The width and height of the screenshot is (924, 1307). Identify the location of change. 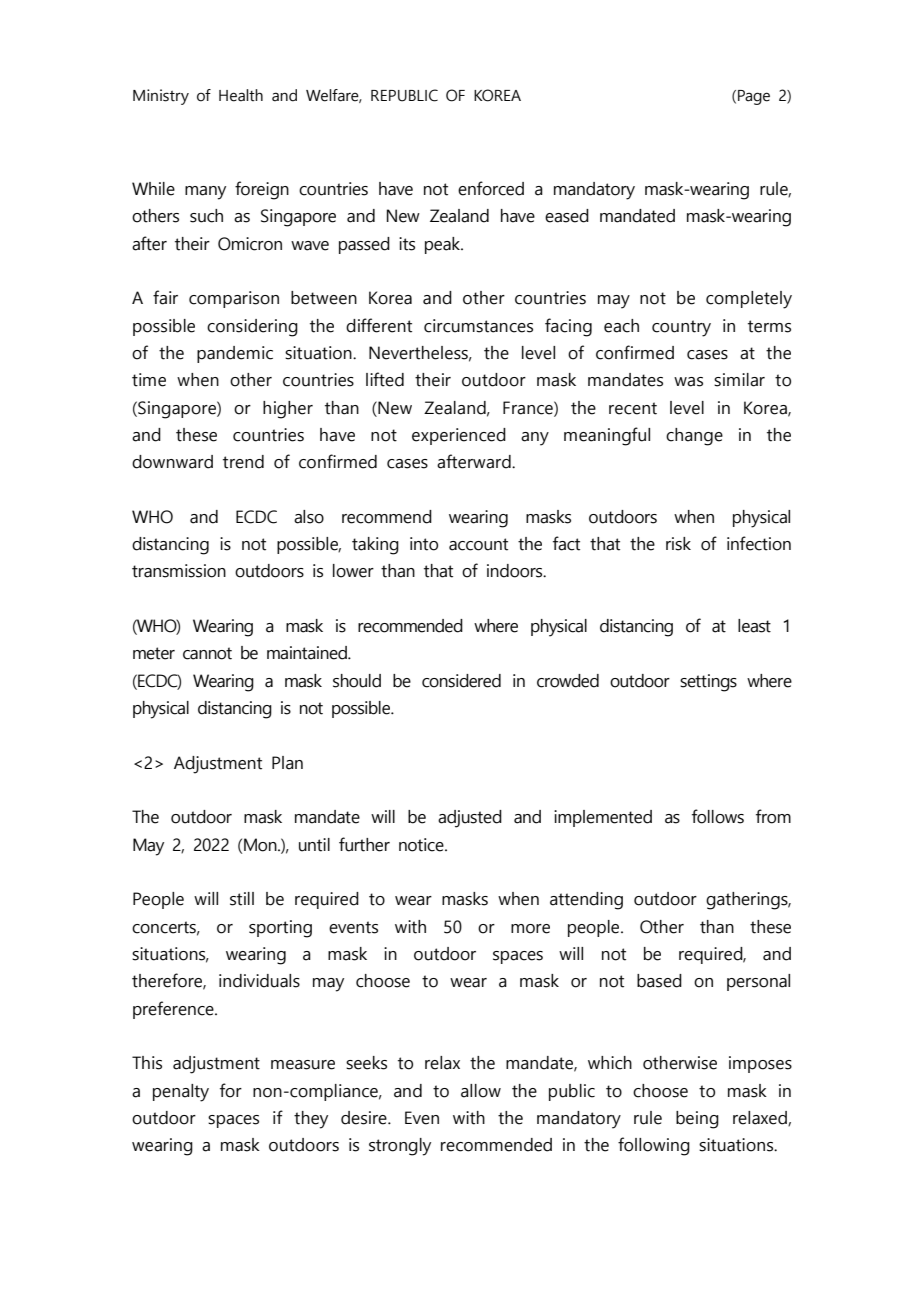
(694, 437).
